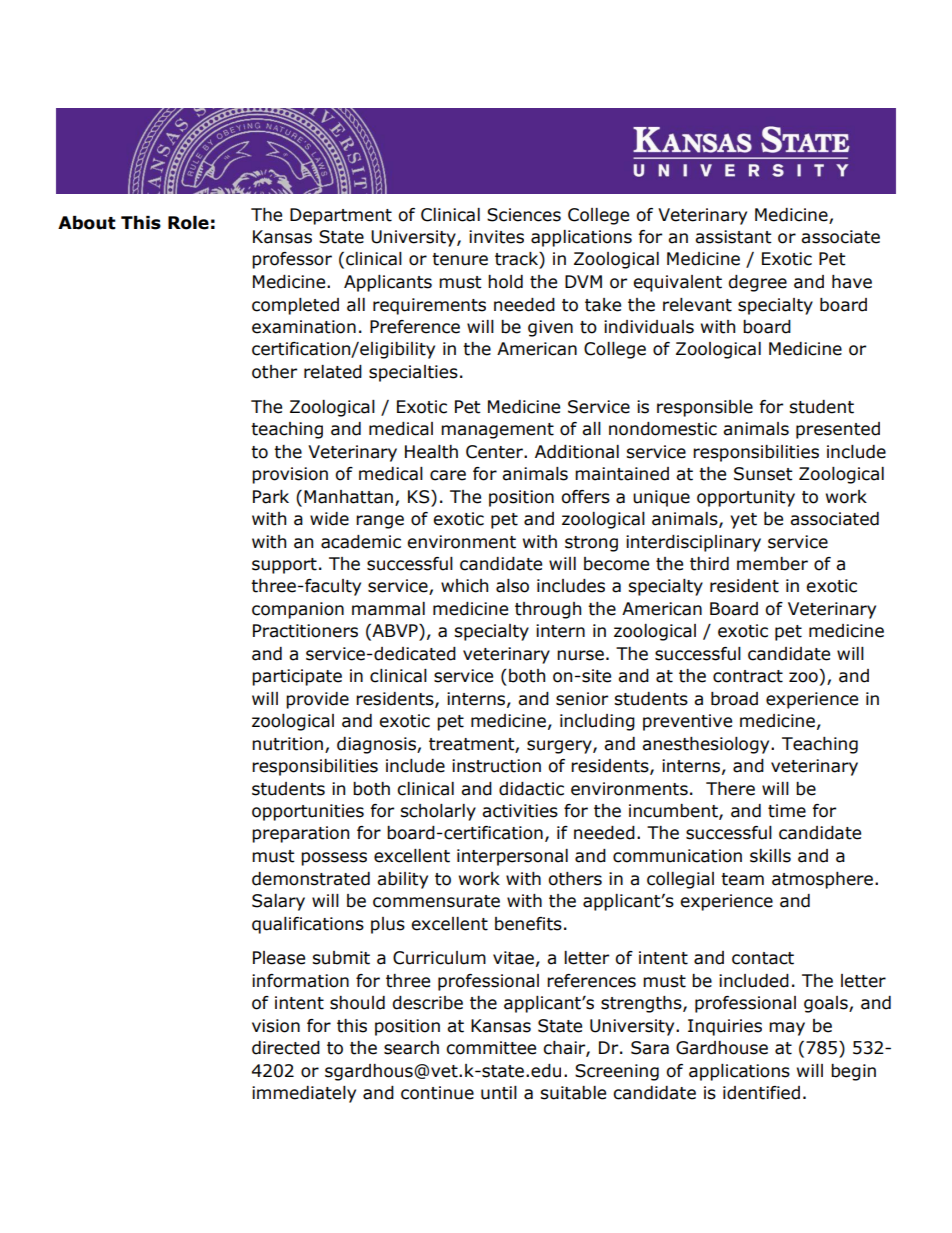 This screenshot has height=1233, width=952. I want to click on identified, so click(761, 1093).
